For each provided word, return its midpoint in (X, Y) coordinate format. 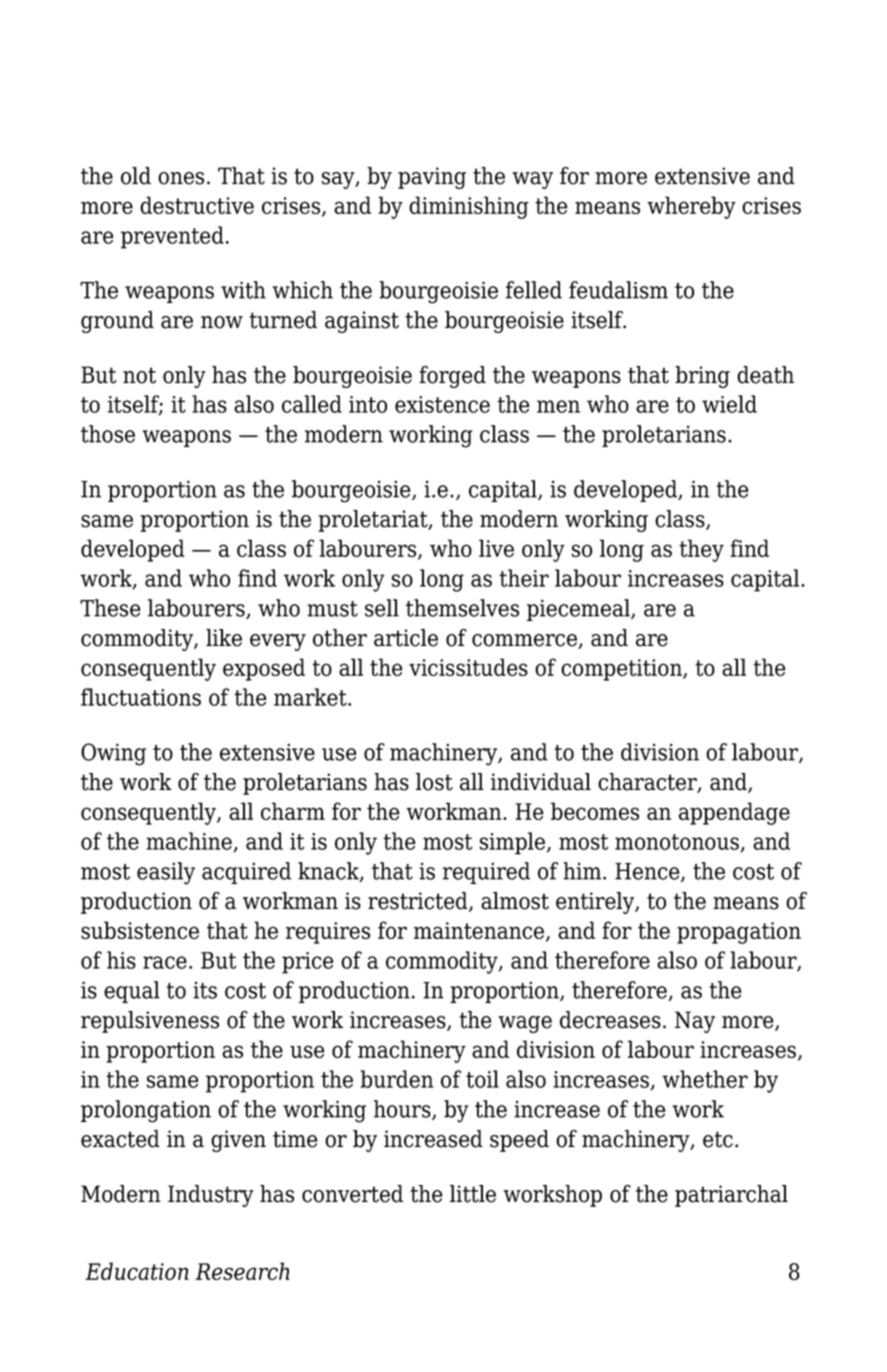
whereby (691, 207)
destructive (197, 205)
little (473, 1194)
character (648, 783)
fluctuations (141, 697)
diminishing (469, 207)
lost (434, 782)
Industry (211, 1196)
